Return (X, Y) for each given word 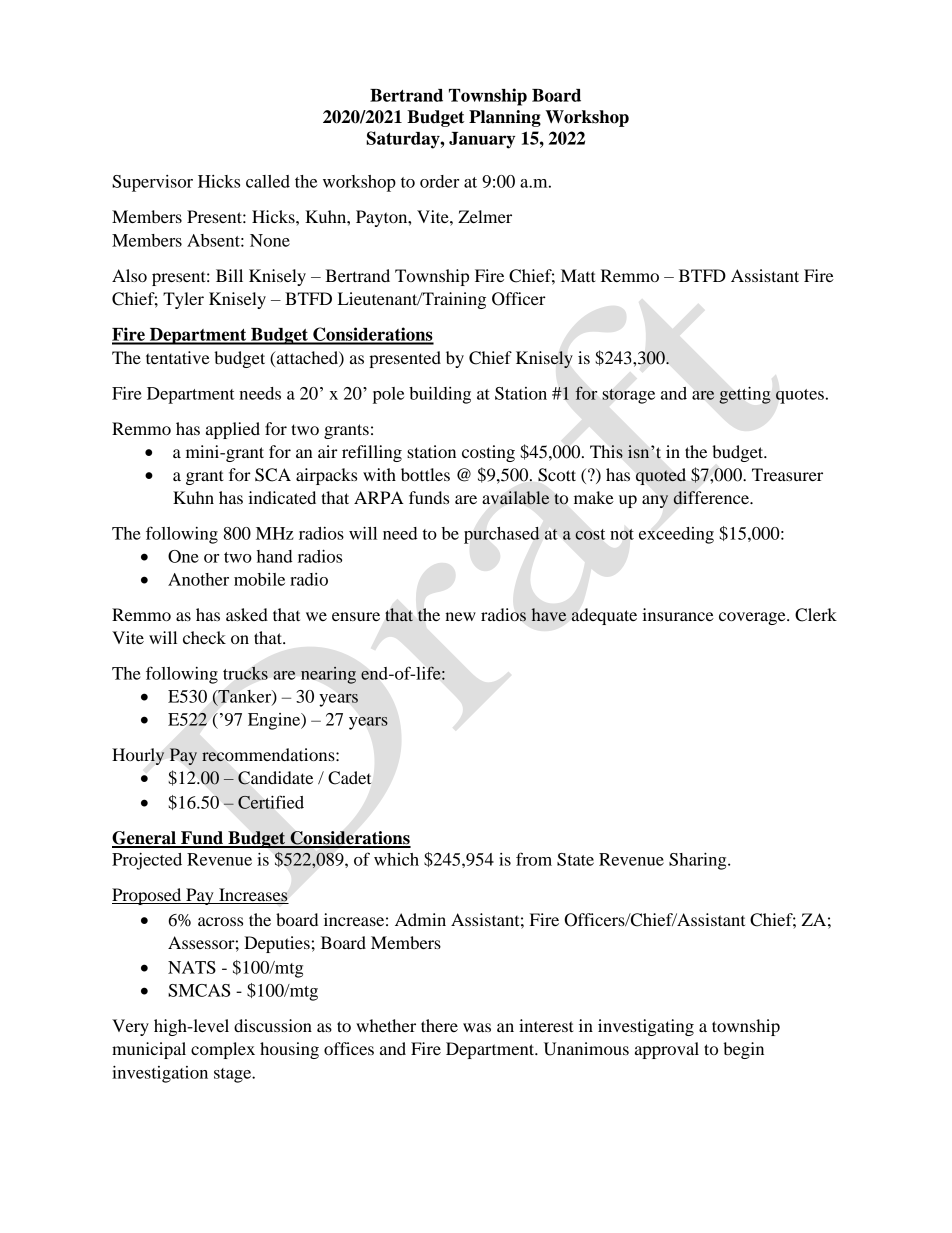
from (534, 859)
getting (745, 395)
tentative (178, 357)
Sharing (699, 861)
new (460, 616)
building (440, 395)
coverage (753, 618)
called (268, 181)
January (482, 140)
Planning (505, 118)
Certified (271, 802)
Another (198, 579)
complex (223, 1050)
